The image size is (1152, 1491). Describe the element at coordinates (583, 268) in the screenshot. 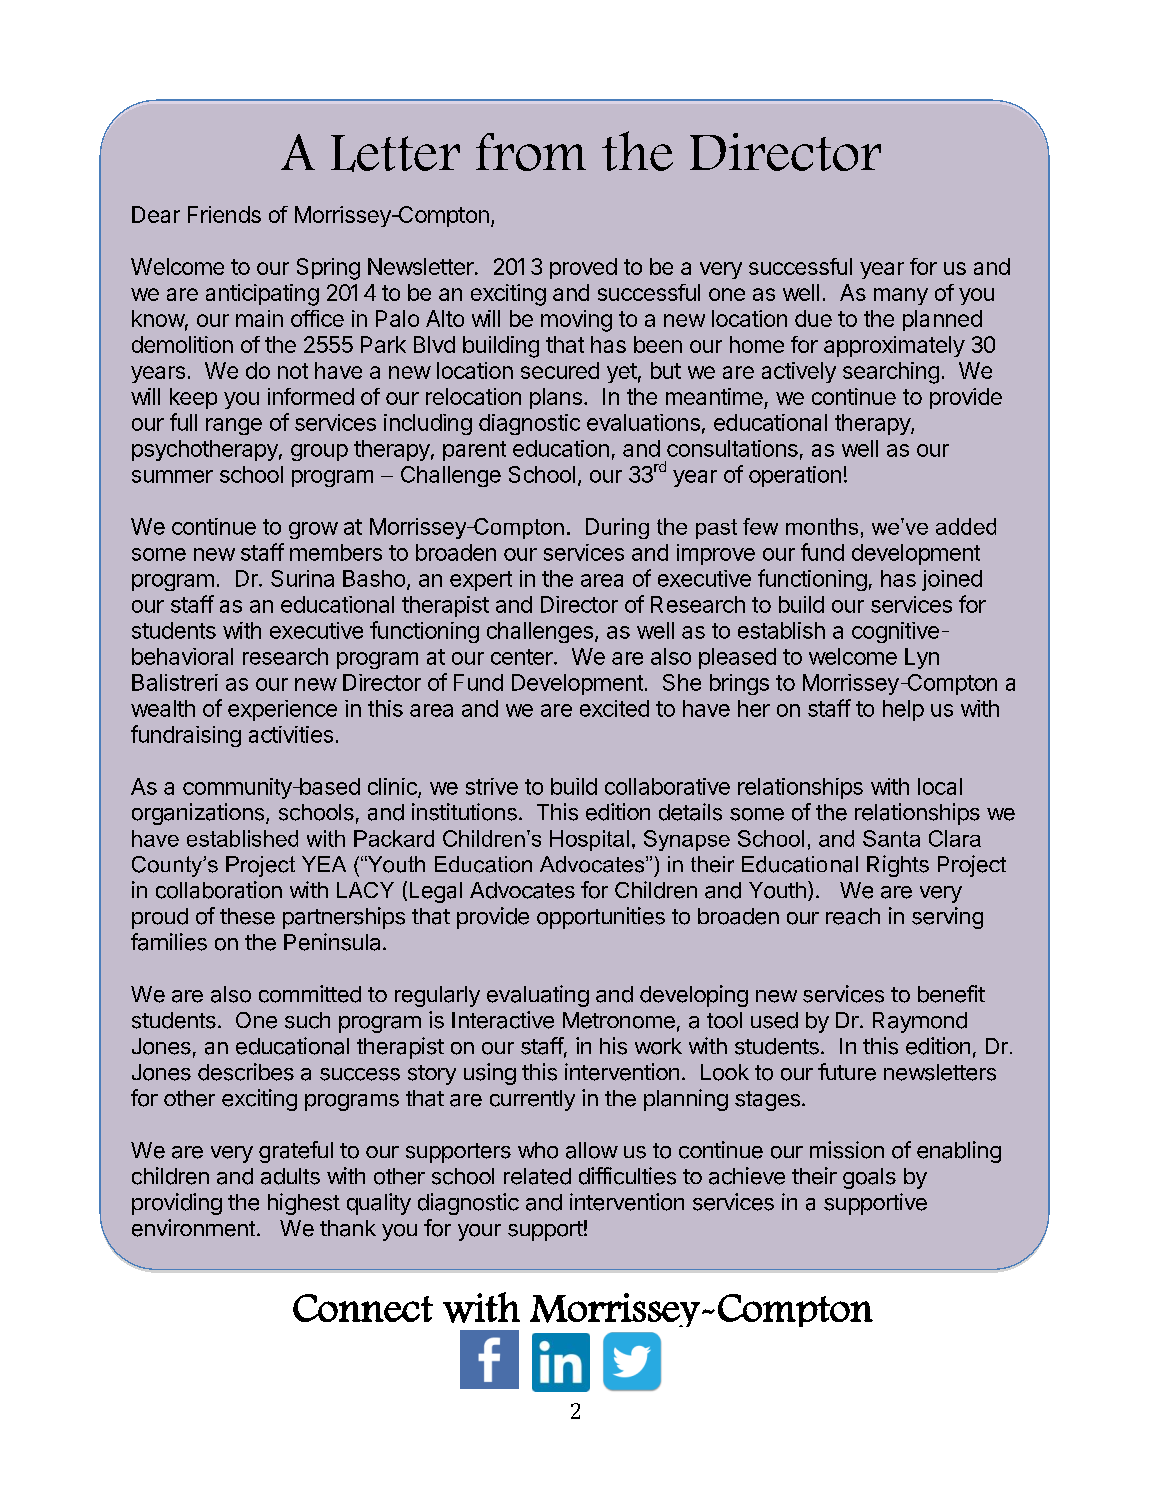

I see `proved` at that location.
